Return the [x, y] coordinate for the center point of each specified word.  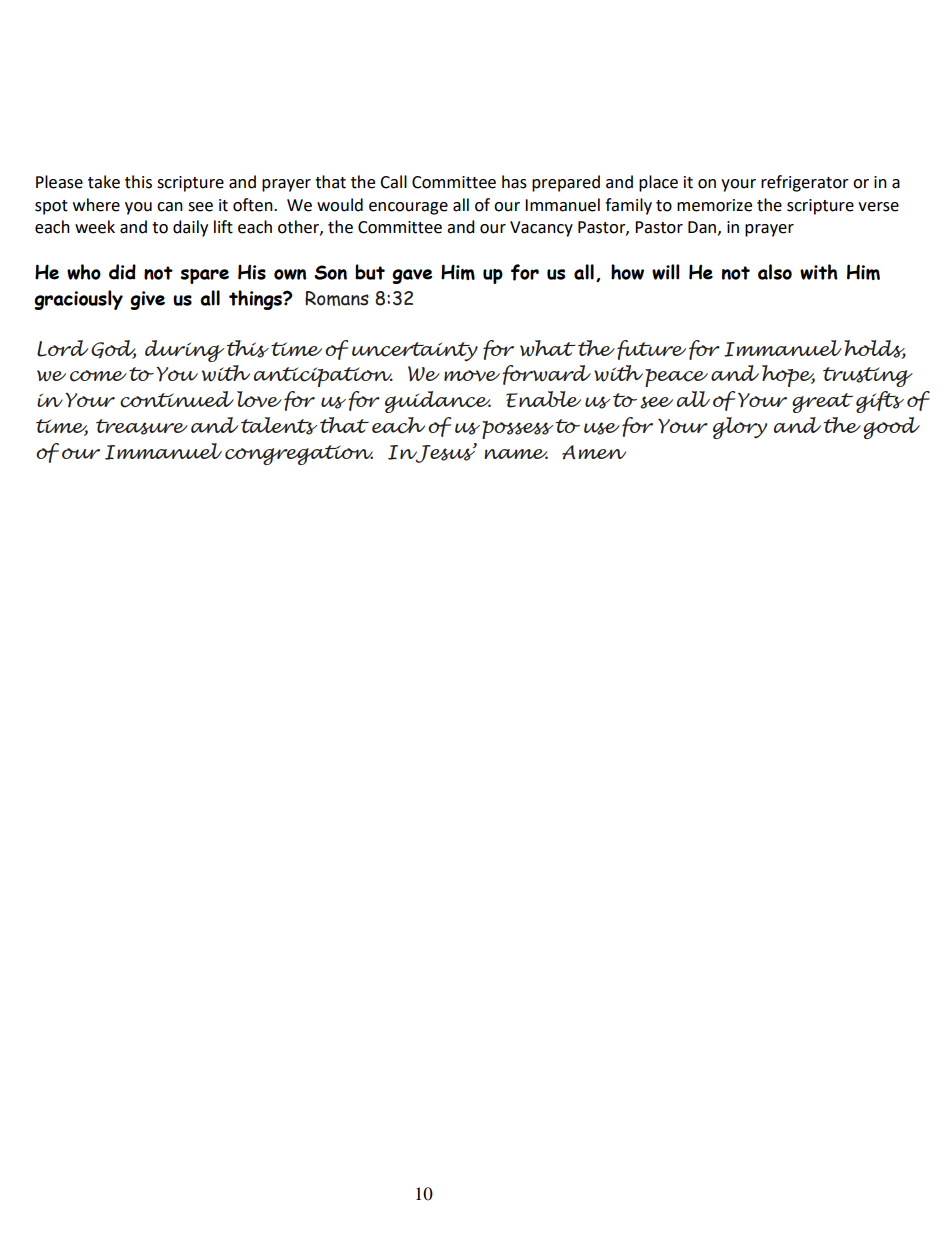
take [104, 182]
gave [412, 276]
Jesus [445, 453]
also [775, 272]
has [514, 182]
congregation [299, 455]
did [122, 272]
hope [788, 376]
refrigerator [805, 183]
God [113, 349]
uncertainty [415, 351]
